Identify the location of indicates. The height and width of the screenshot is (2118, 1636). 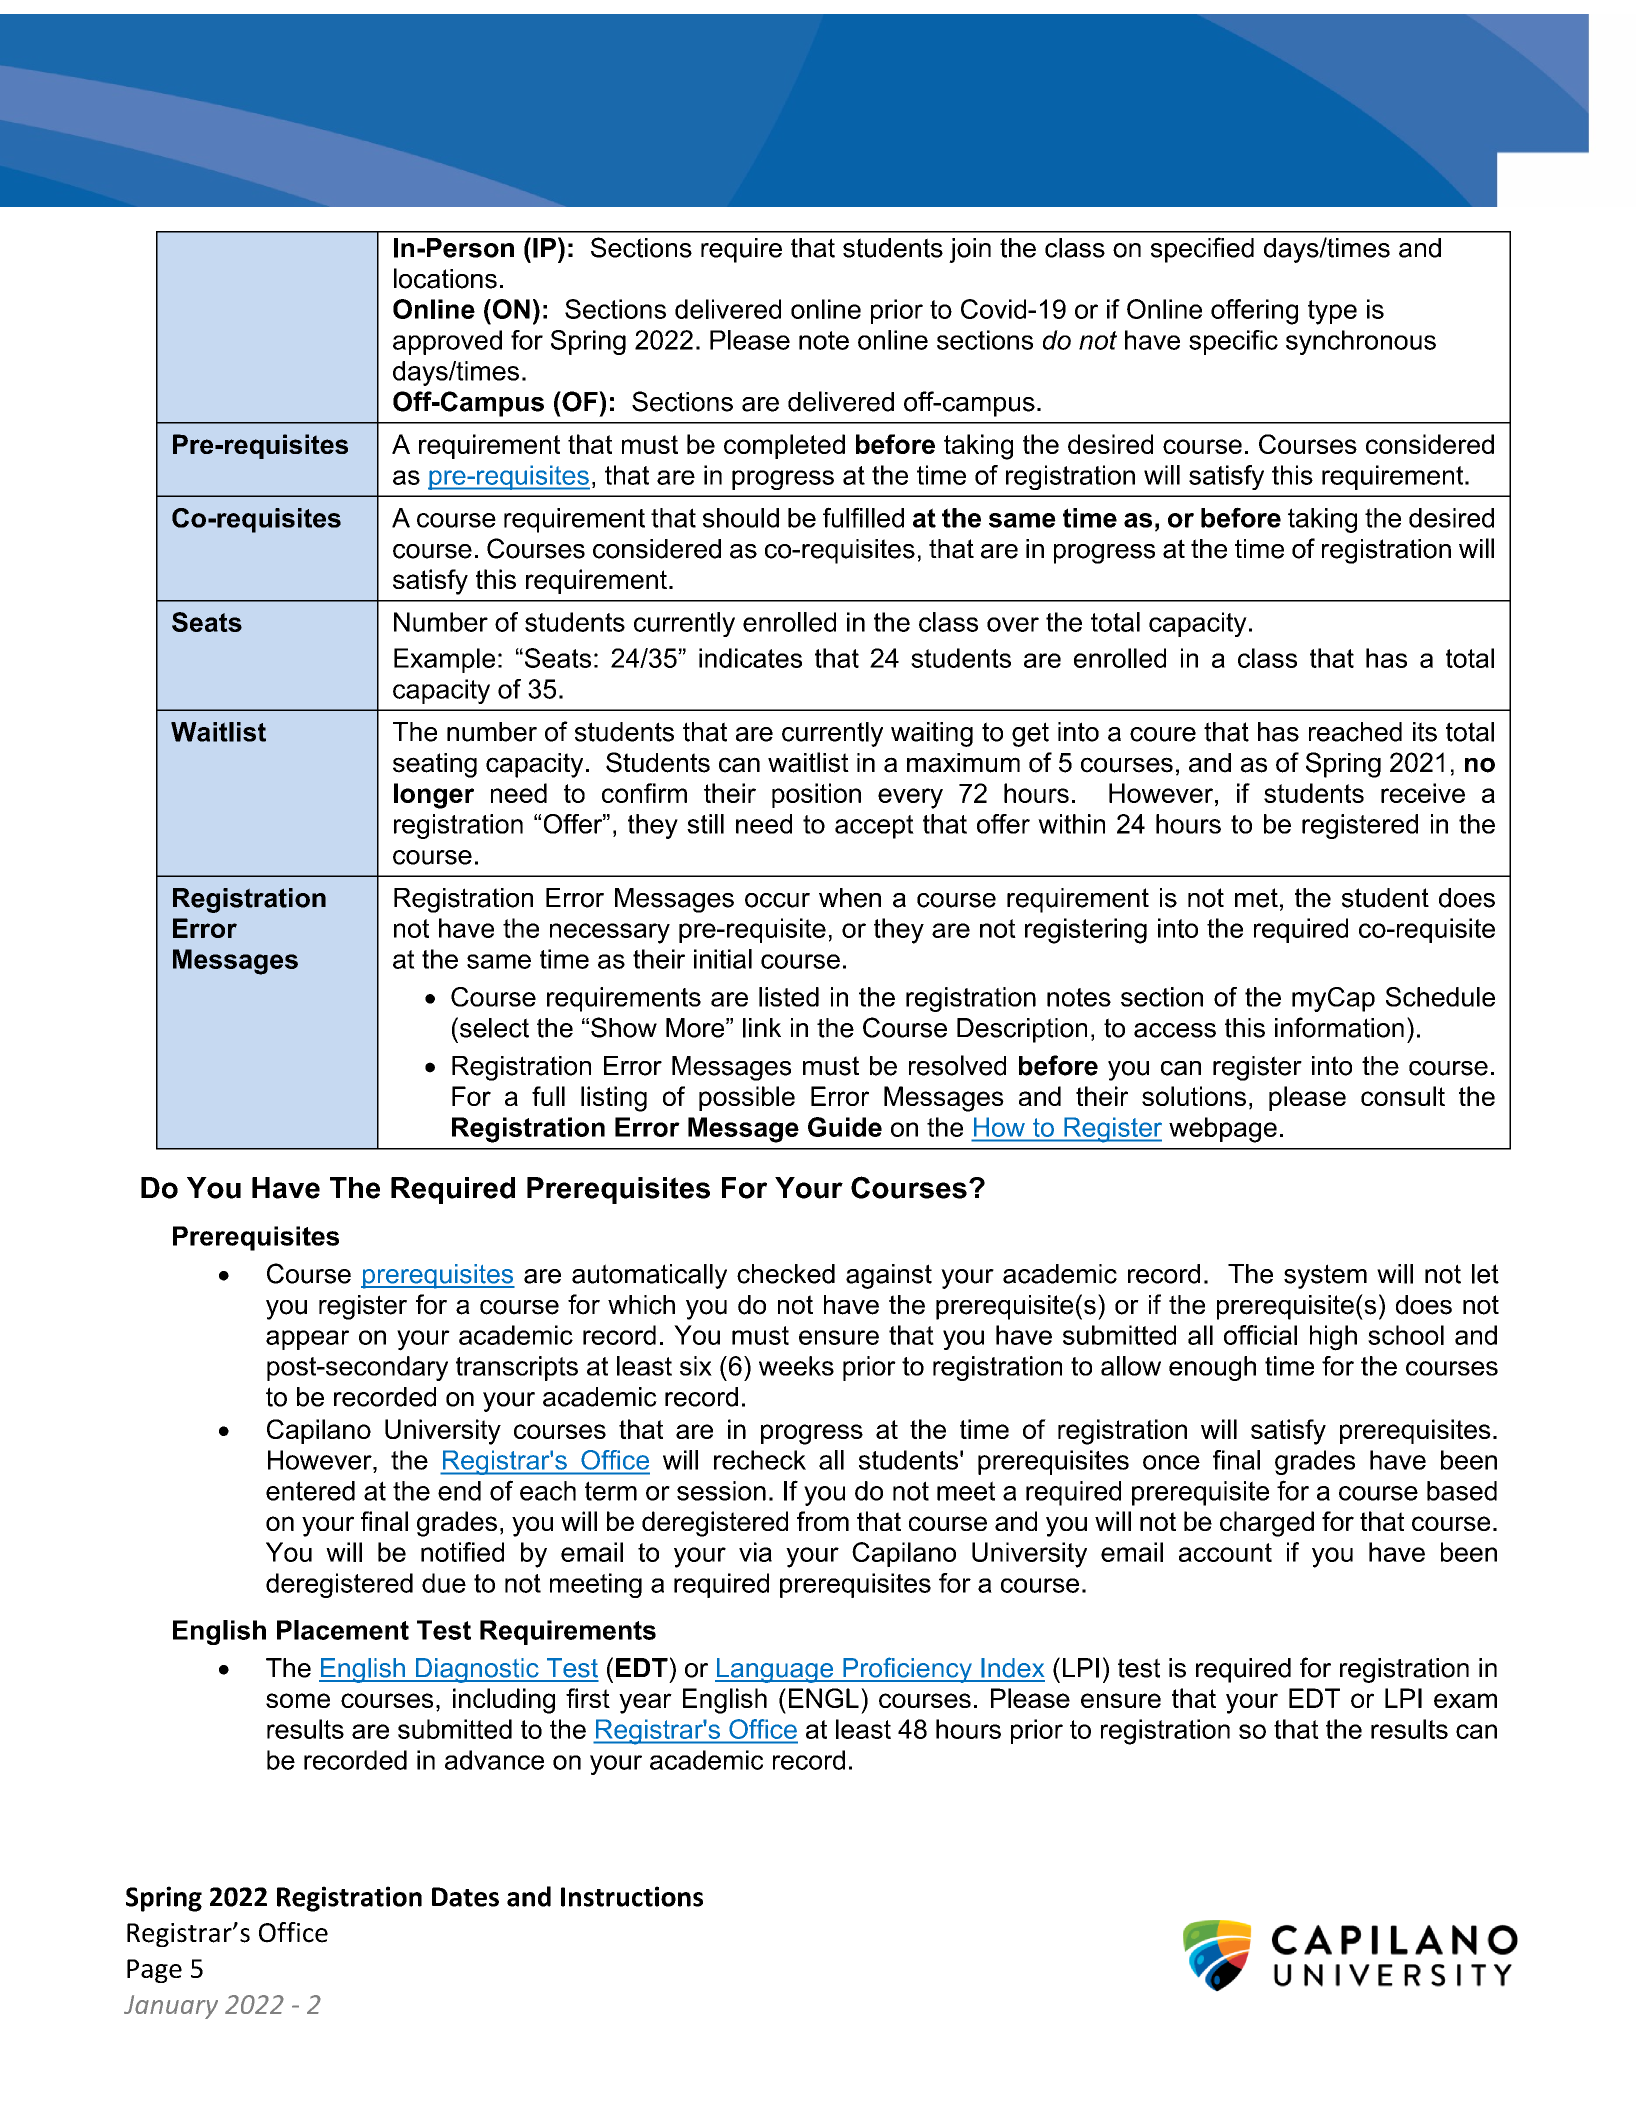
(750, 658).
